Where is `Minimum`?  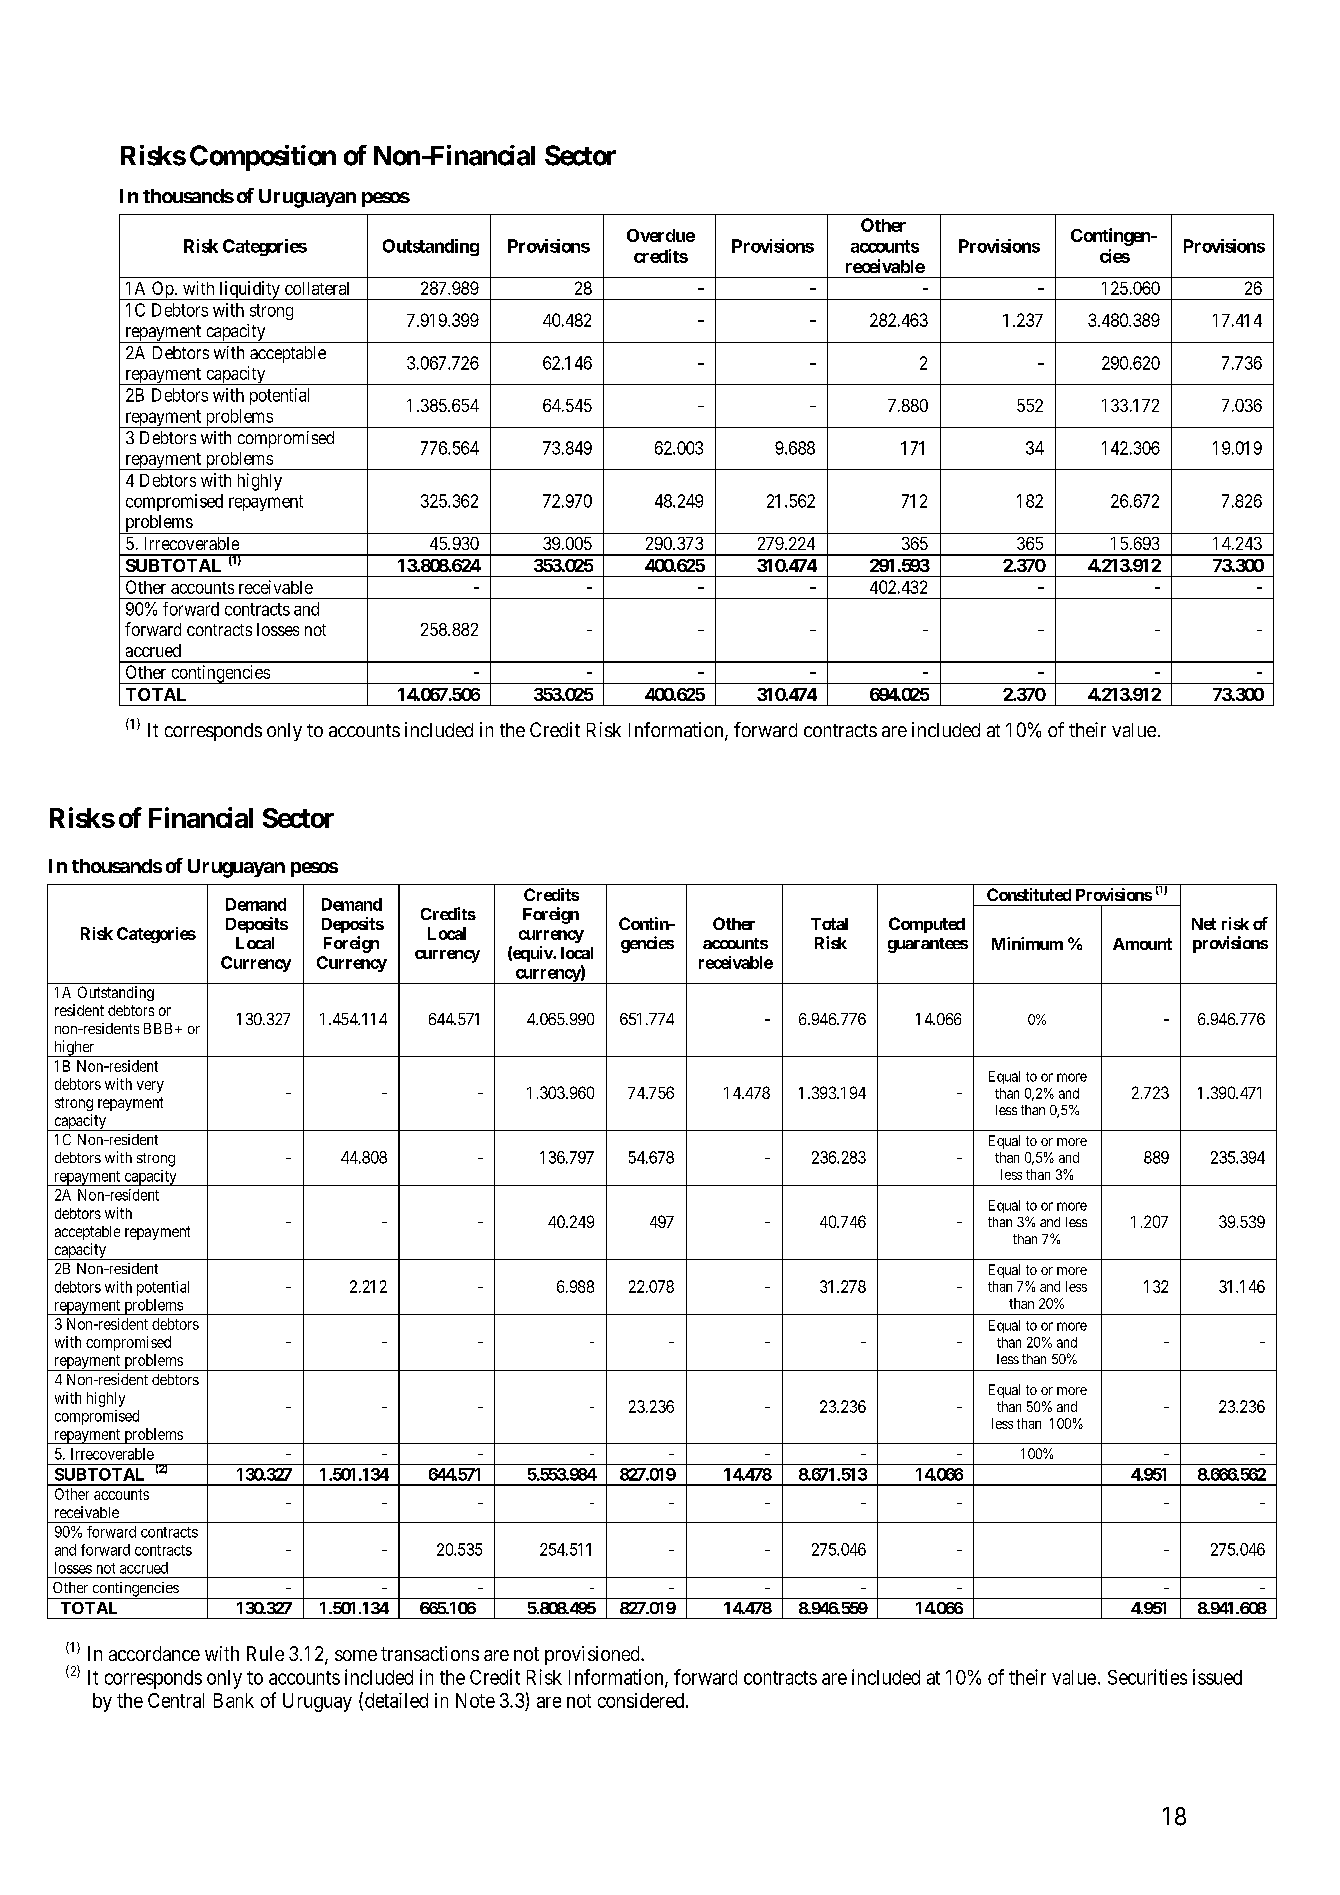 Minimum is located at coordinates (1027, 943).
